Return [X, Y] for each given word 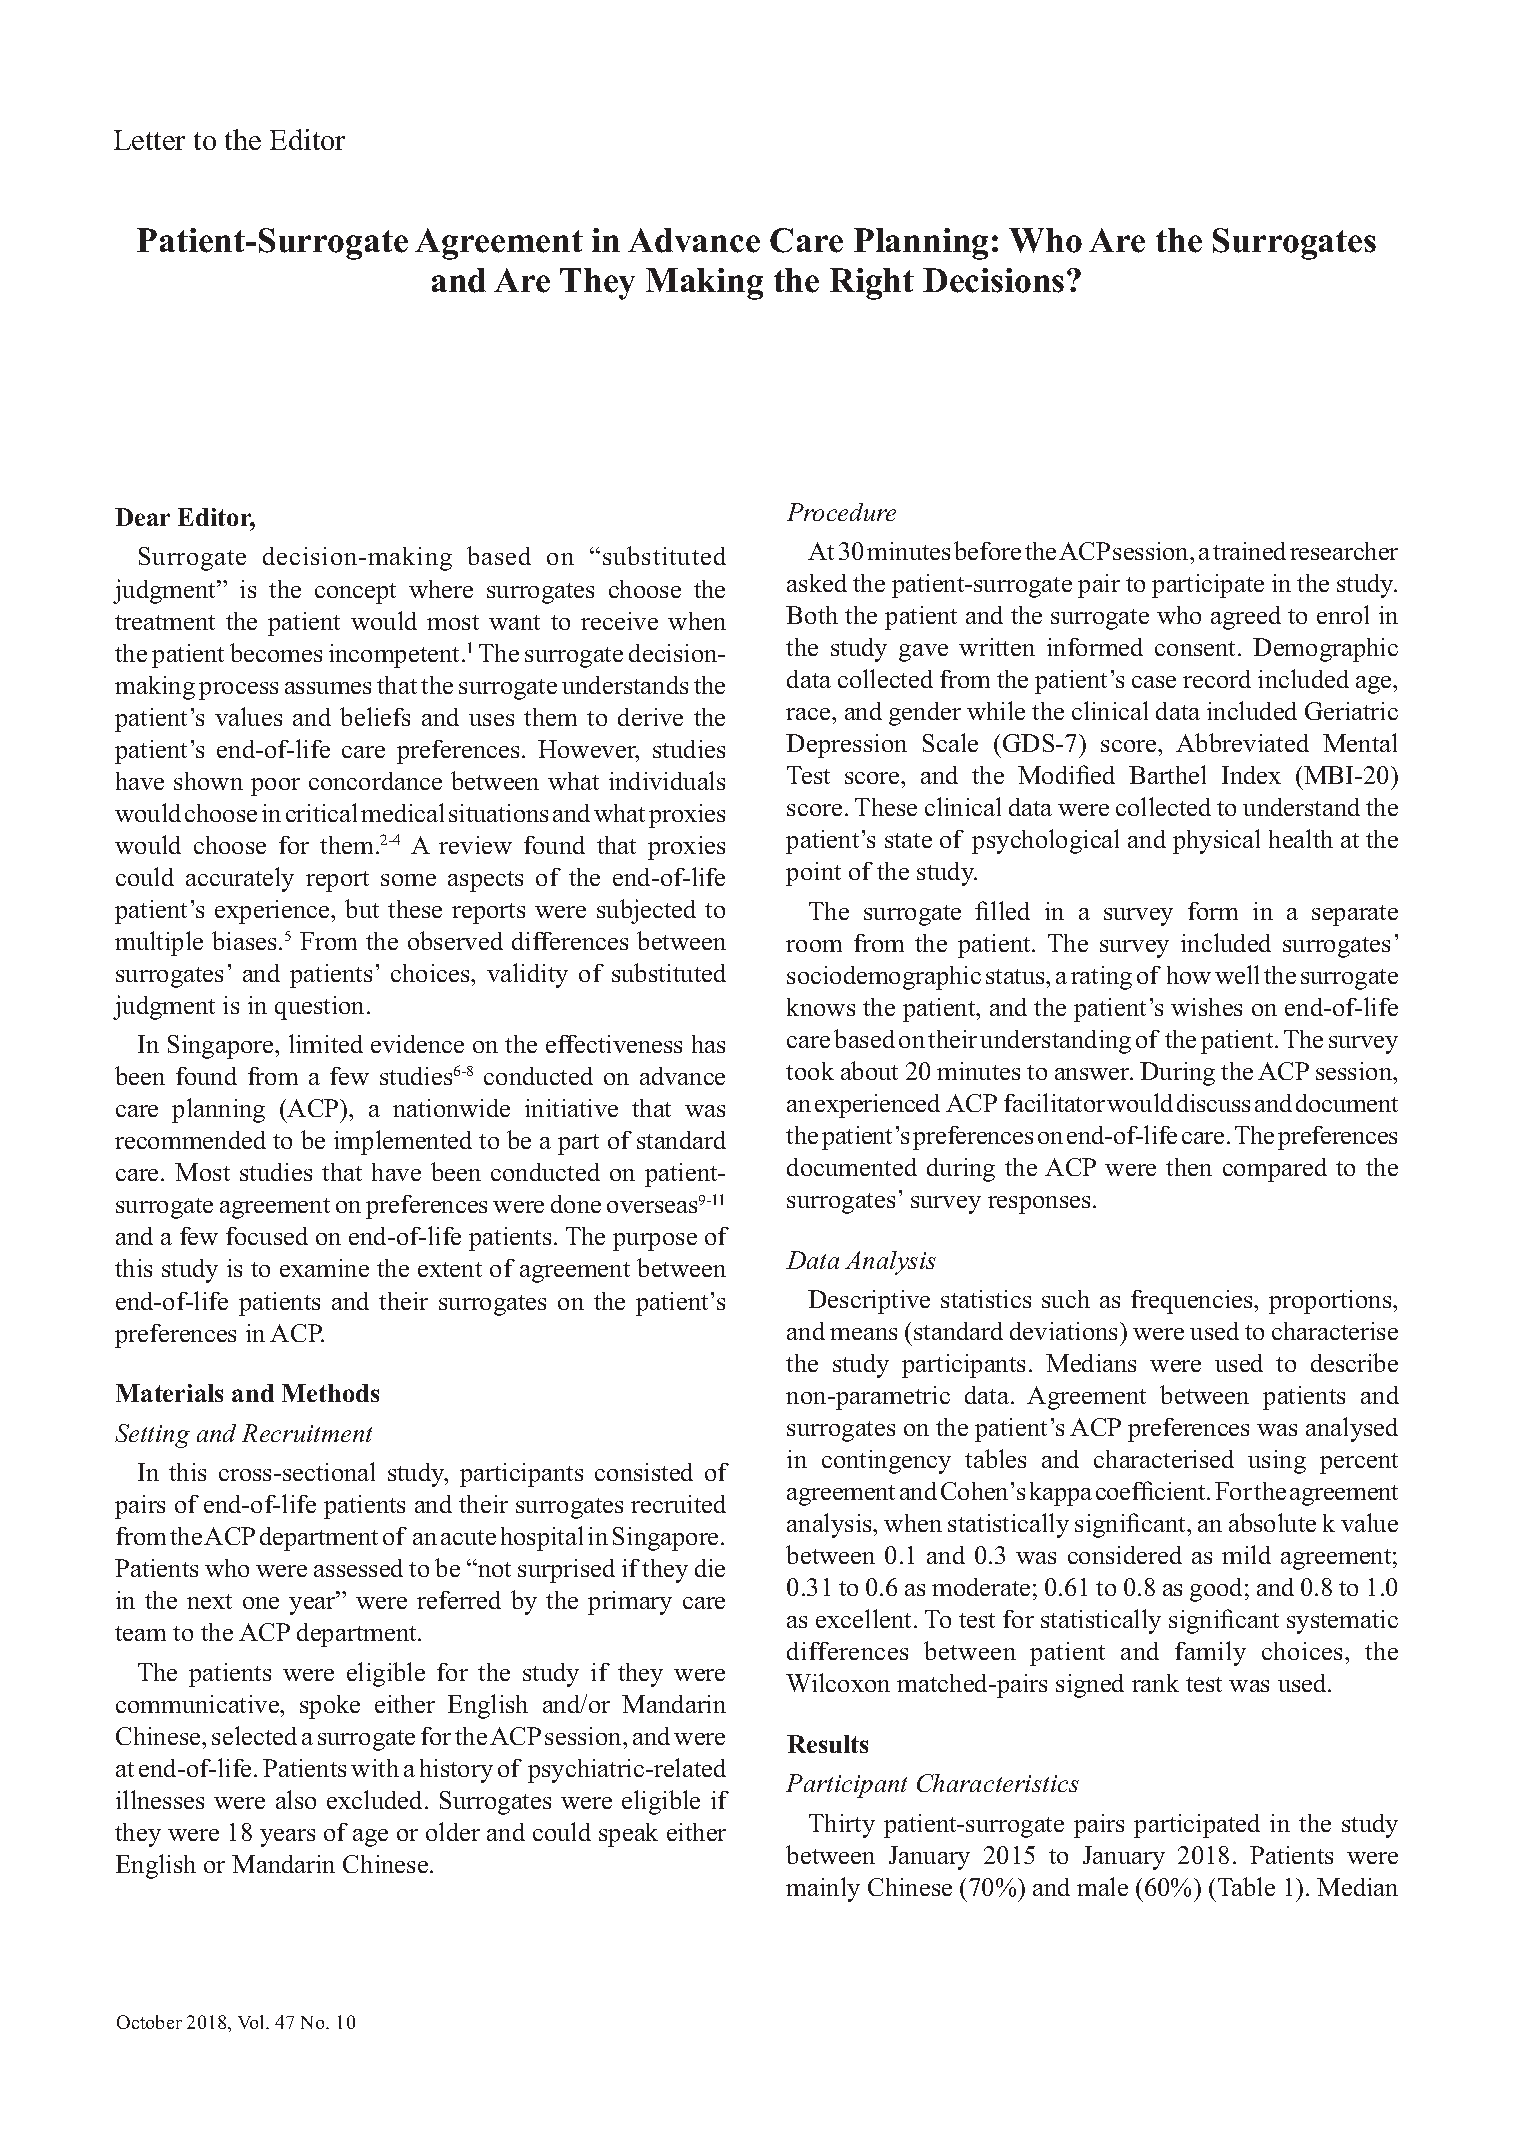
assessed [358, 1568]
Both [812, 615]
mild [1246, 1554]
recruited [678, 1504]
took [810, 1071]
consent [1197, 648]
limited [326, 1043]
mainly [823, 1889]
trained [1249, 551]
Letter [149, 140]
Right [872, 284]
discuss [1213, 1103]
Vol [252, 2022]
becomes [276, 652]
